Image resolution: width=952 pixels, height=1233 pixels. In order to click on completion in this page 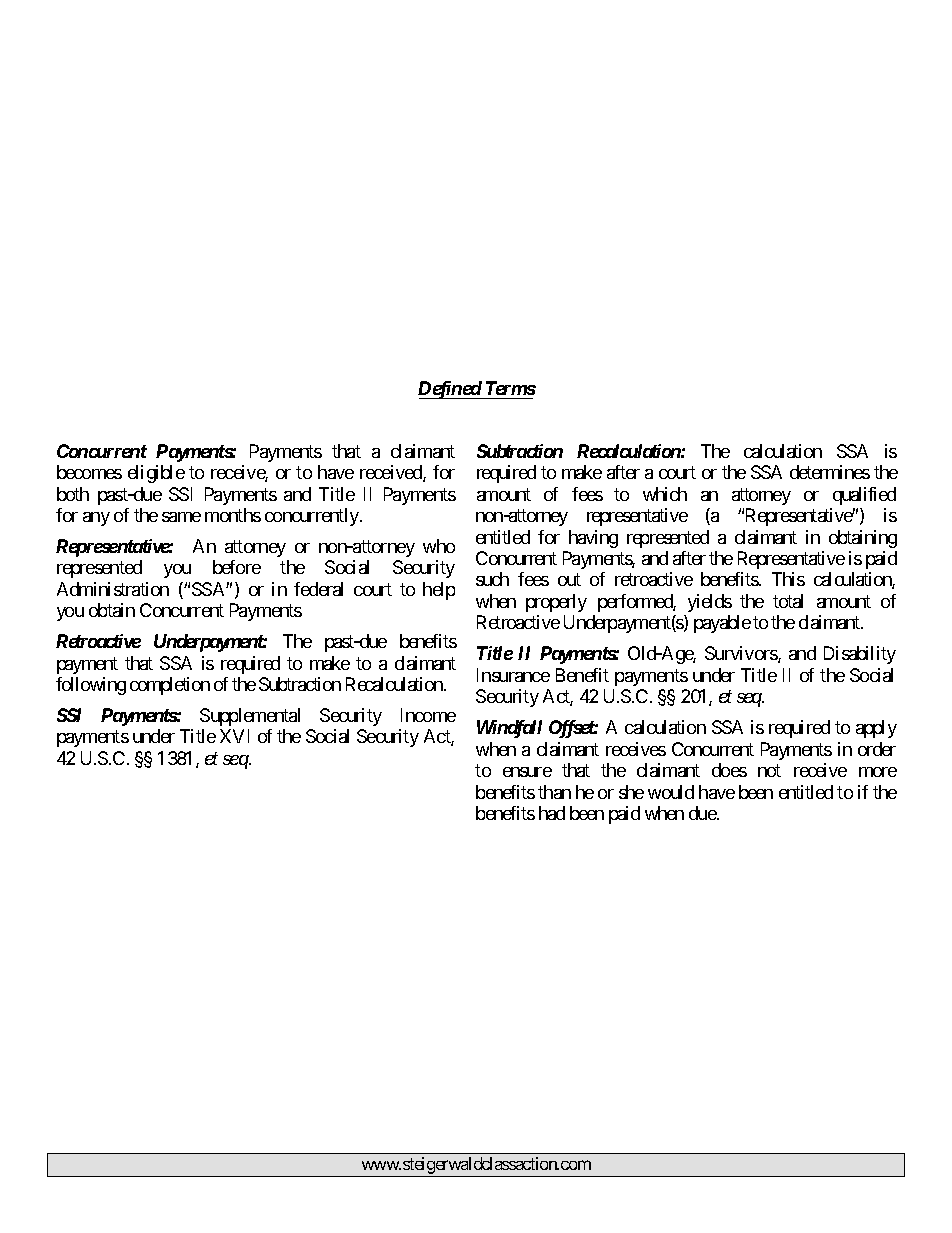, I will do `click(170, 686)`.
